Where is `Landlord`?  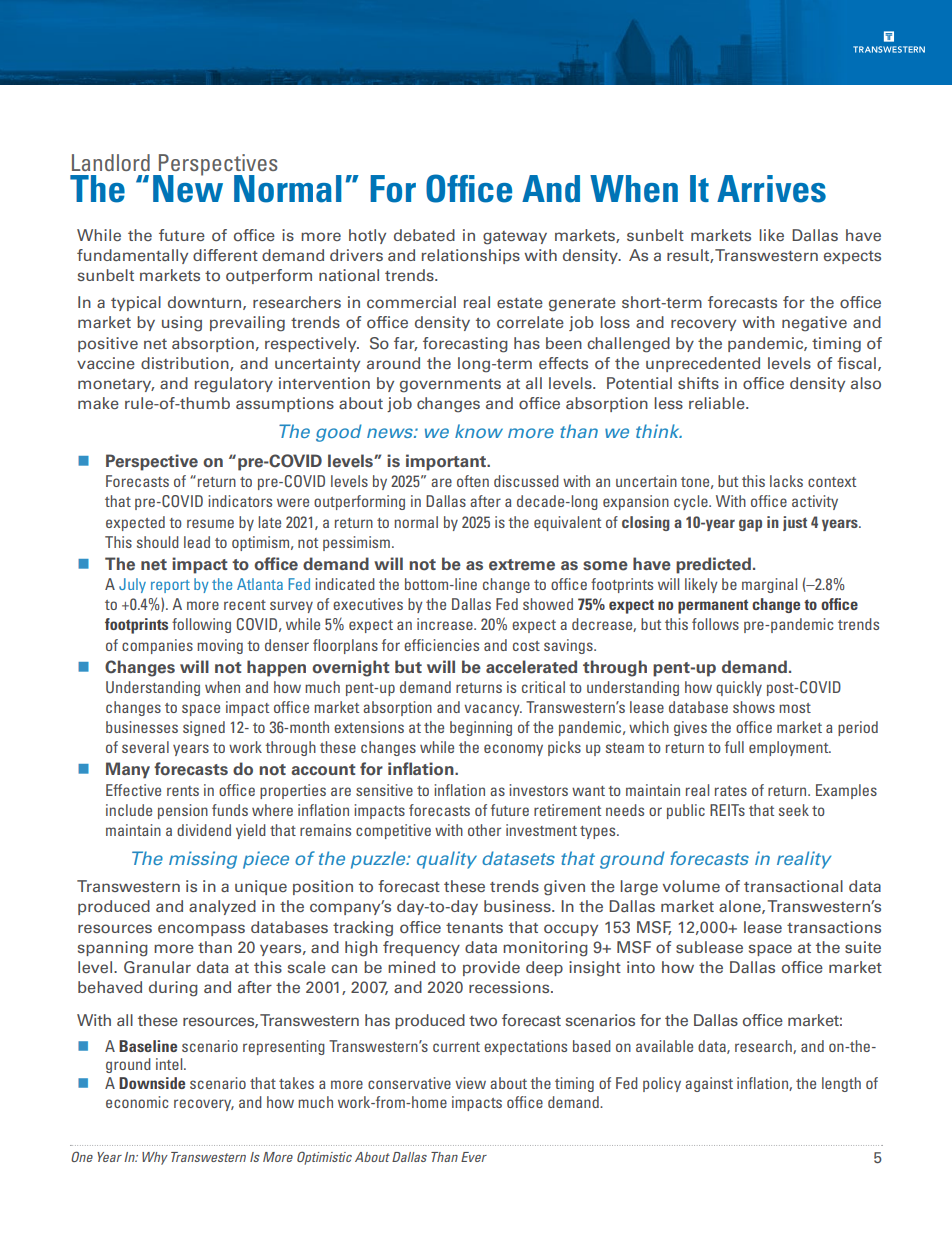 Landlord is located at coordinates (111, 162).
